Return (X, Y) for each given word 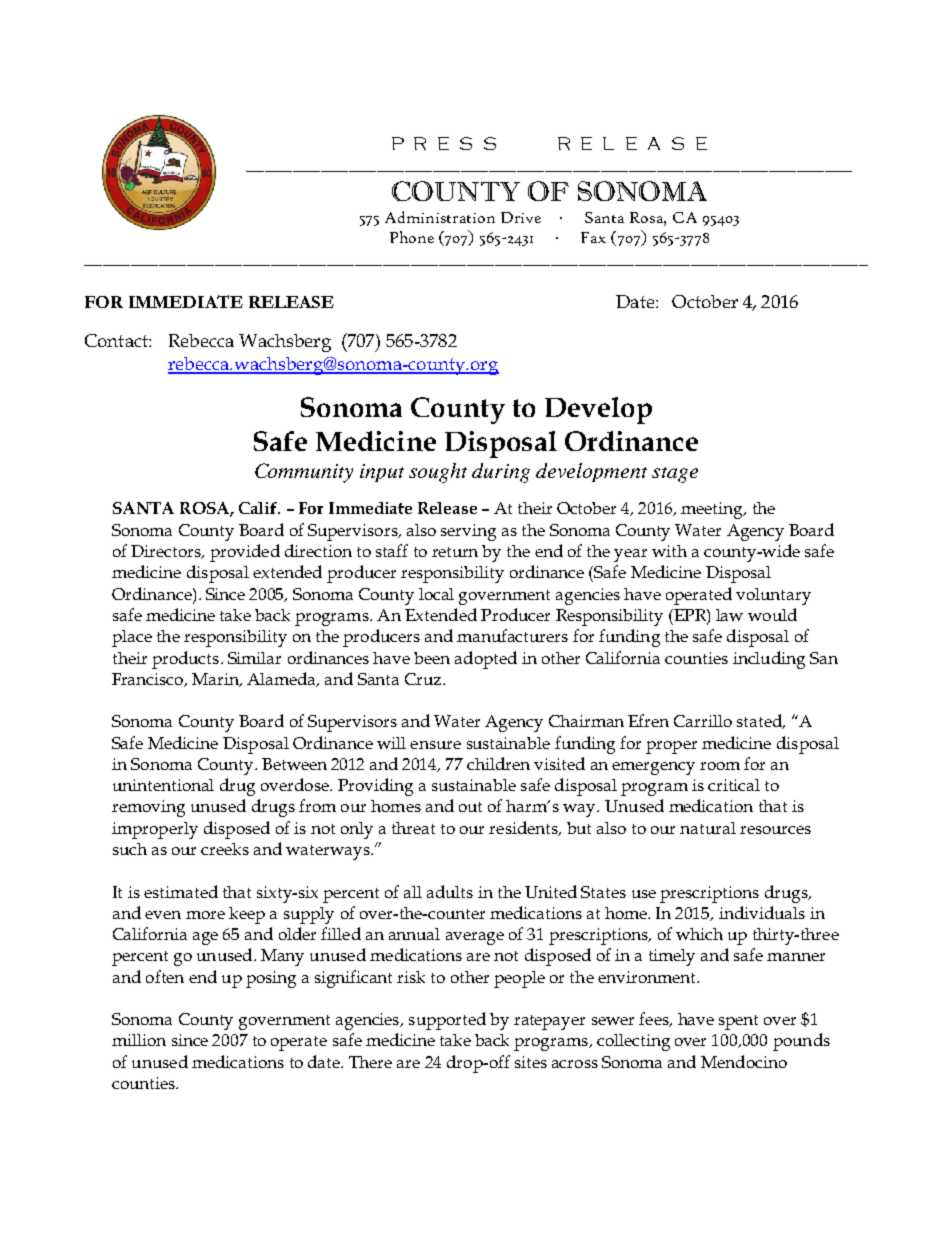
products (185, 660)
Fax (593, 237)
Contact (117, 340)
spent (738, 1022)
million (139, 1040)
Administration (440, 217)
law (729, 615)
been (432, 658)
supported (447, 1021)
